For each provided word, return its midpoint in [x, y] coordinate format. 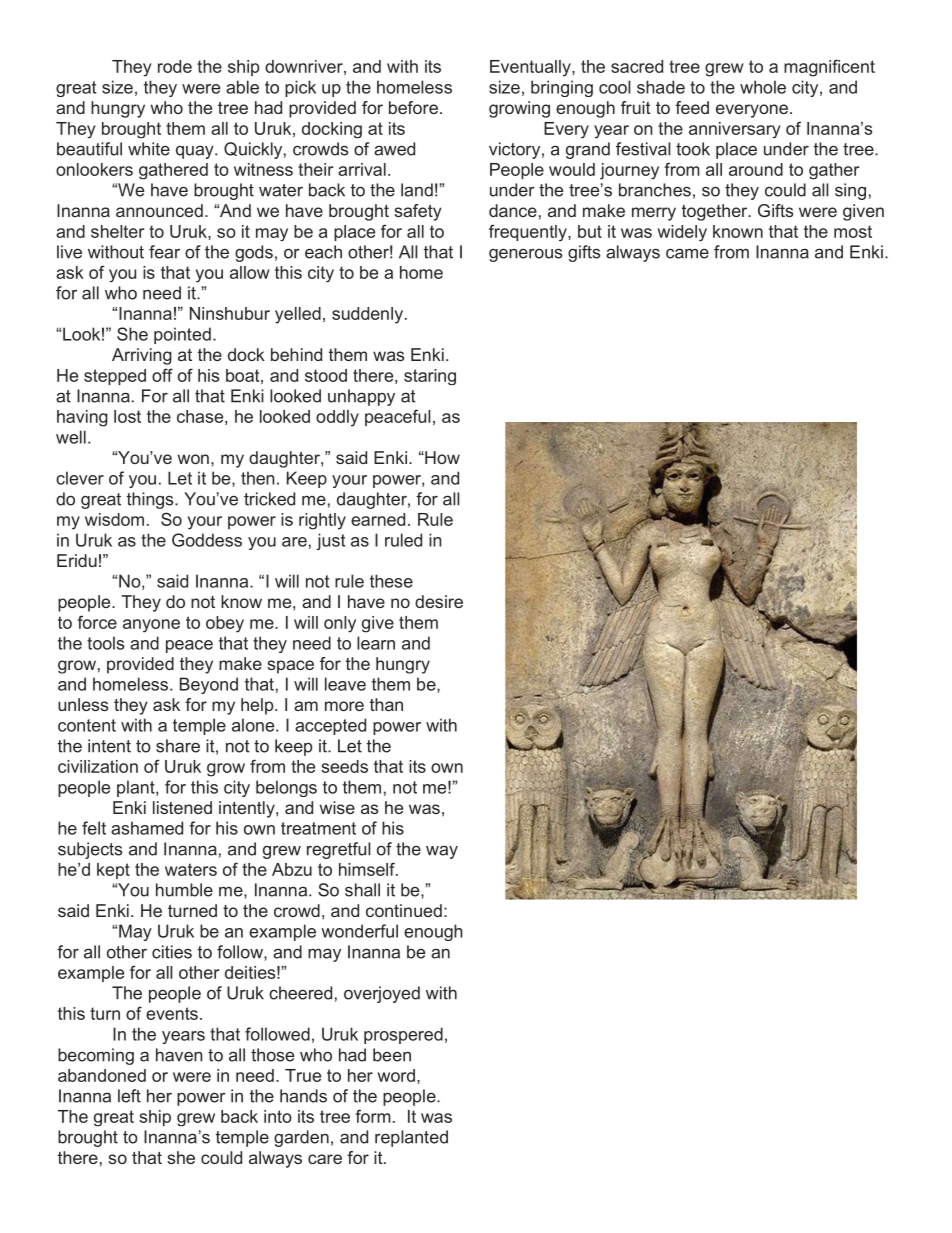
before [413, 107]
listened [182, 807]
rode [175, 66]
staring [430, 377]
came [687, 253]
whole [763, 87]
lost [127, 416]
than [386, 704]
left [129, 1096]
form [373, 1116]
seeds [344, 766]
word [396, 1075]
